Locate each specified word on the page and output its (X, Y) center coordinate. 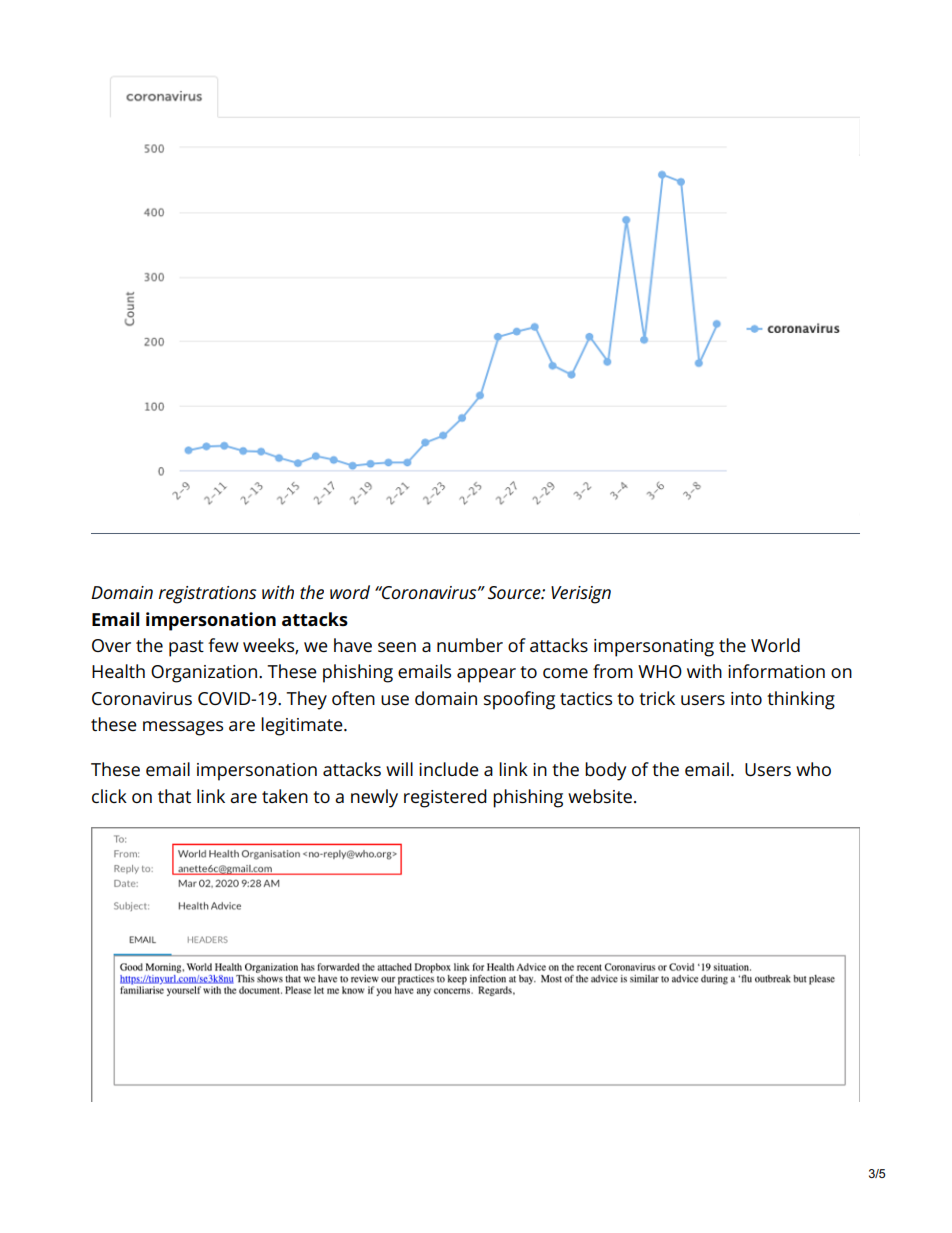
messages (183, 728)
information (776, 671)
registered (445, 798)
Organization (204, 674)
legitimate (303, 726)
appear (486, 675)
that (174, 796)
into (746, 698)
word (350, 592)
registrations (208, 595)
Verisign (581, 595)
